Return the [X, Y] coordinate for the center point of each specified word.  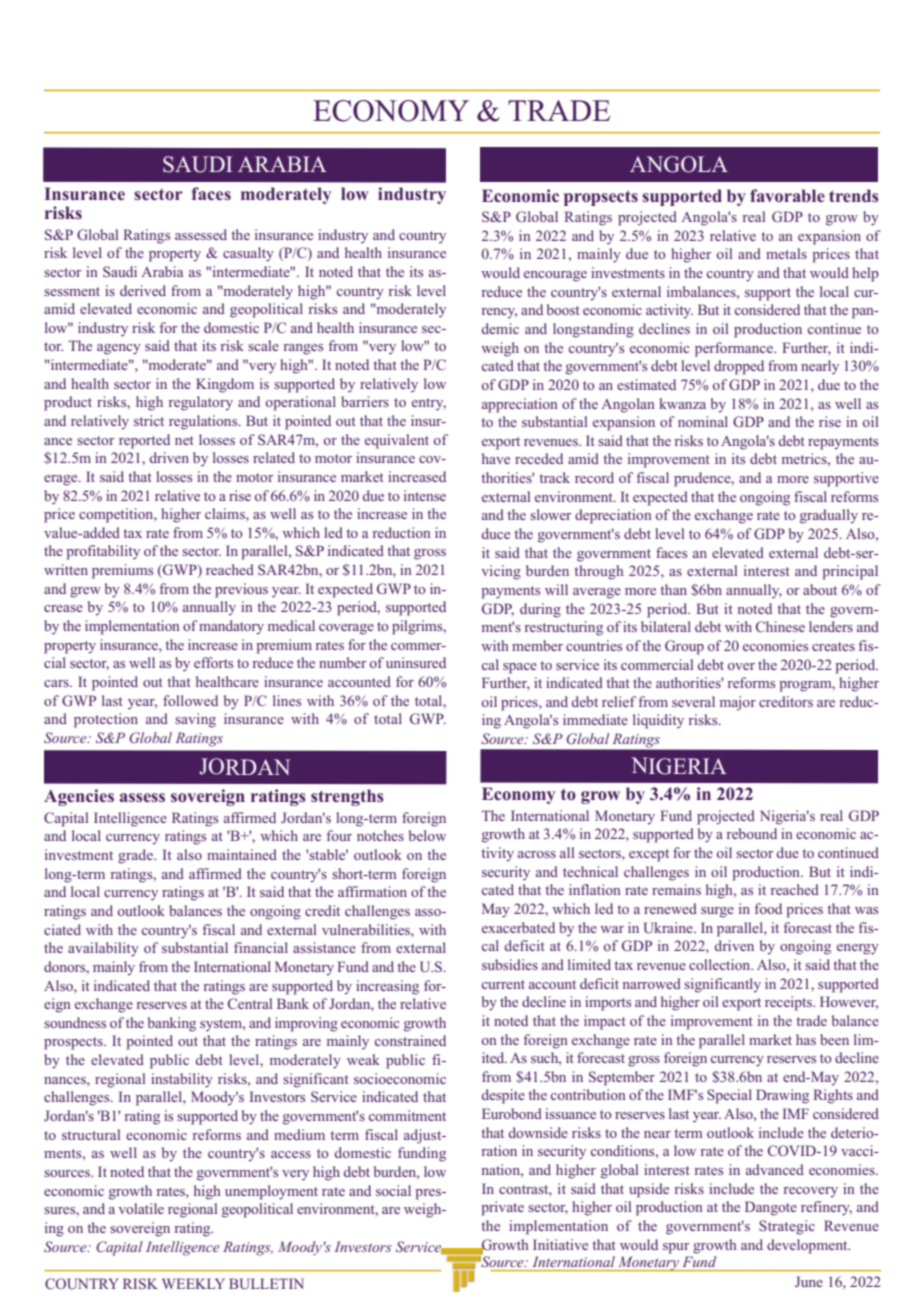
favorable [787, 195]
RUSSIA [244, 164]
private [502, 1208]
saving [195, 720]
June [809, 1281]
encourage [555, 276]
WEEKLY [193, 1283]
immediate [595, 719]
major [738, 703]
